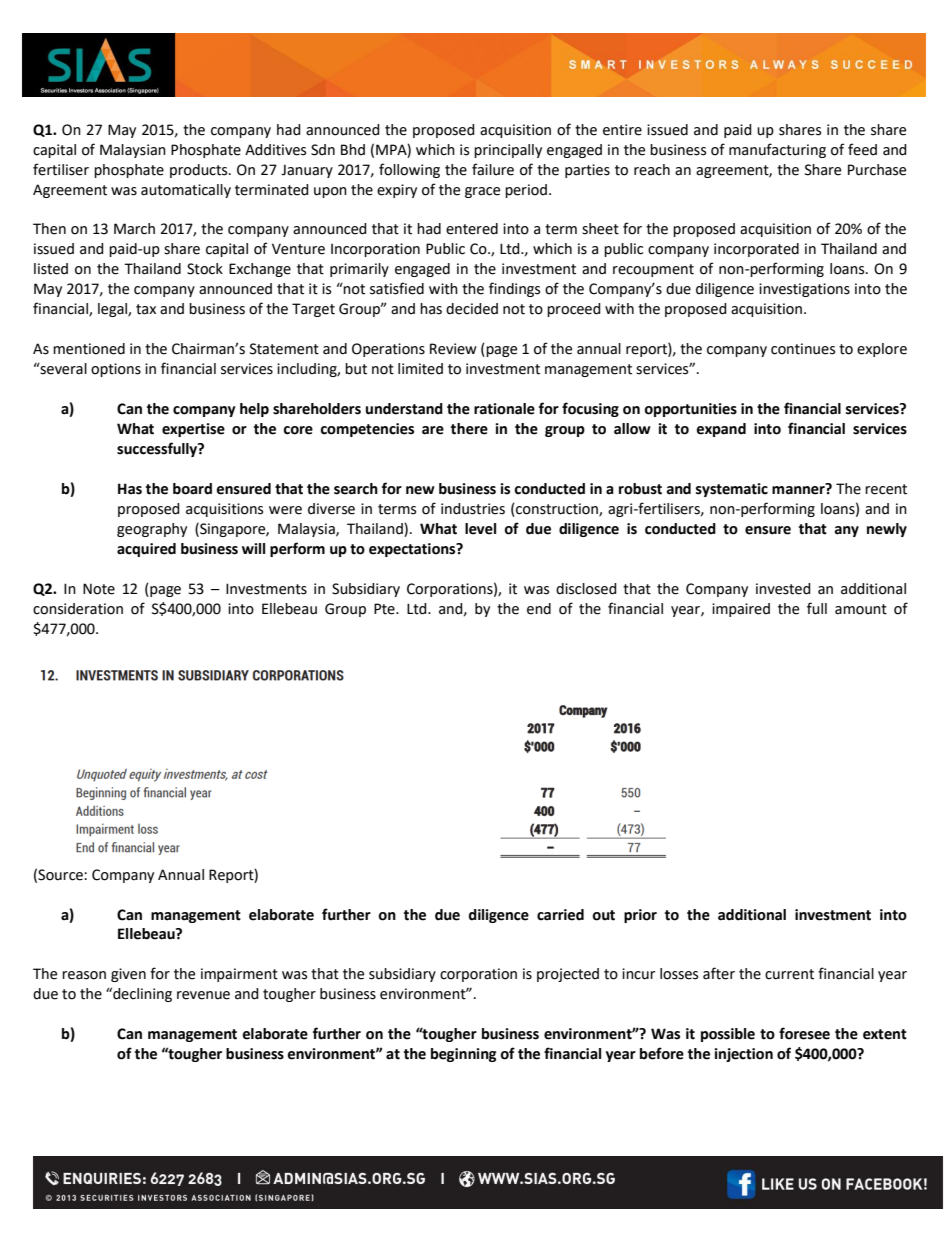 The image size is (952, 1233). I want to click on Note, so click(99, 589).
